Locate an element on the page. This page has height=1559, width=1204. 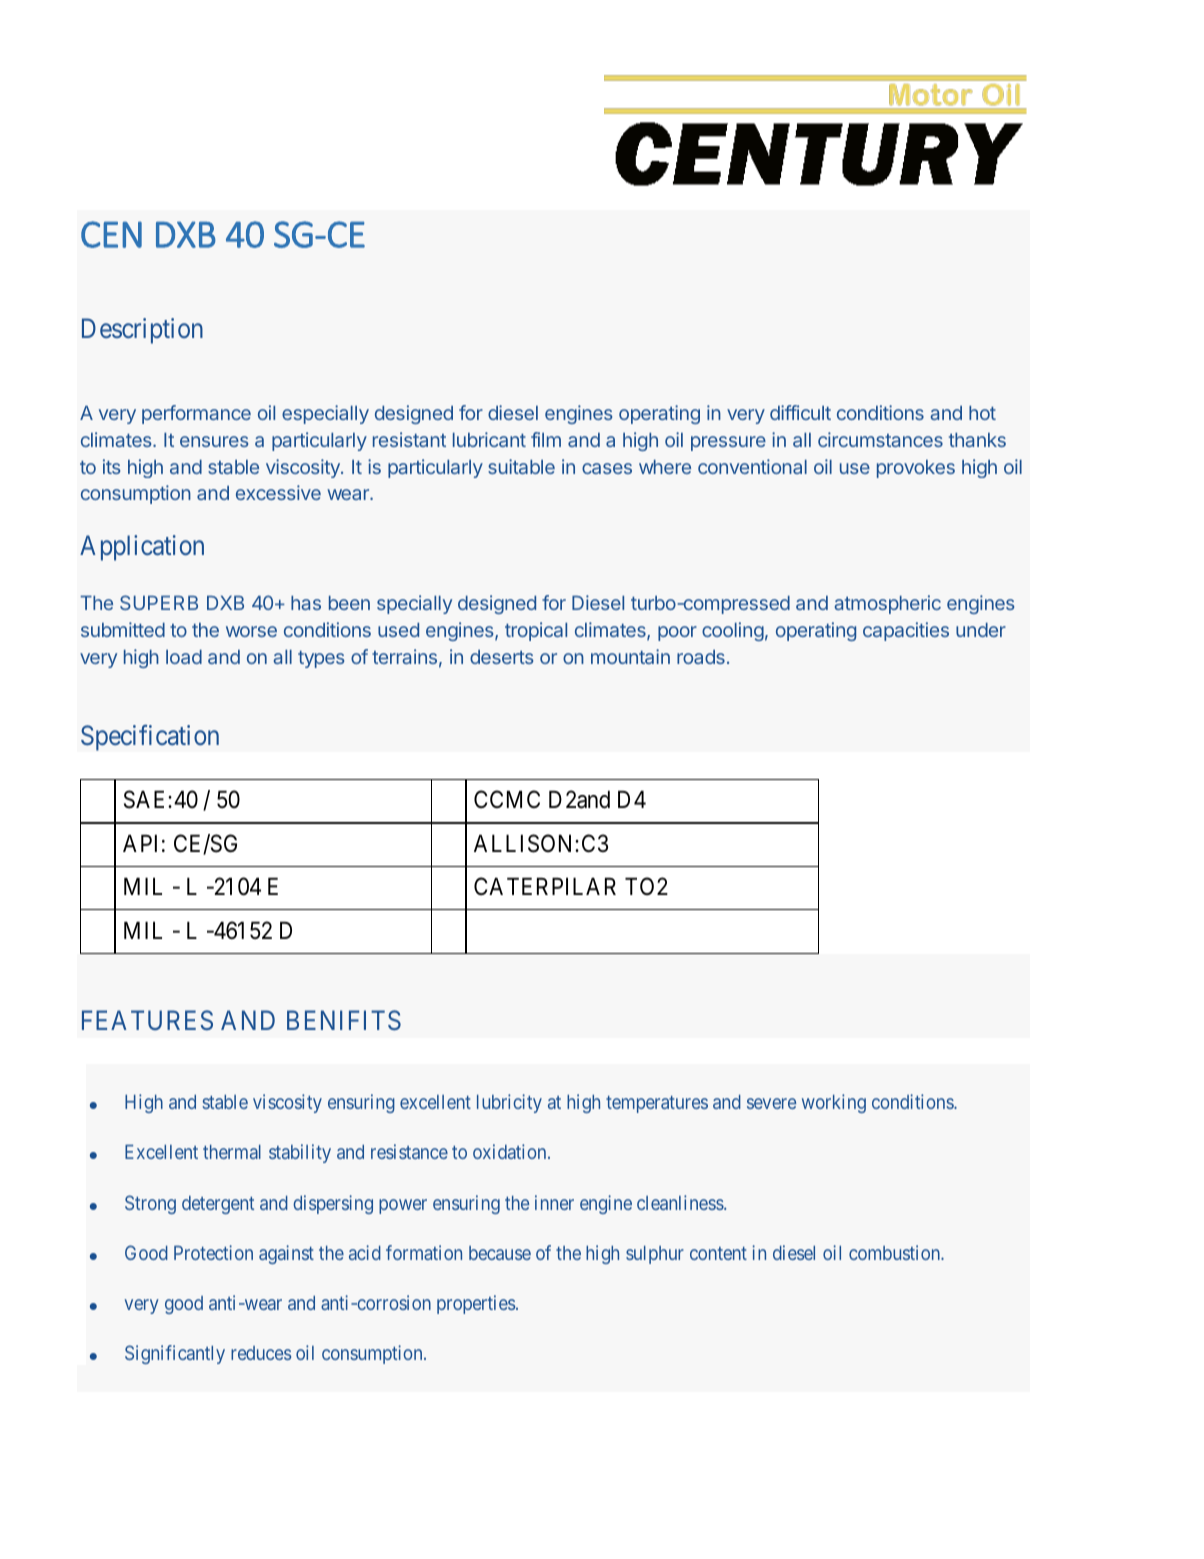
atmospheric is located at coordinates (888, 604).
